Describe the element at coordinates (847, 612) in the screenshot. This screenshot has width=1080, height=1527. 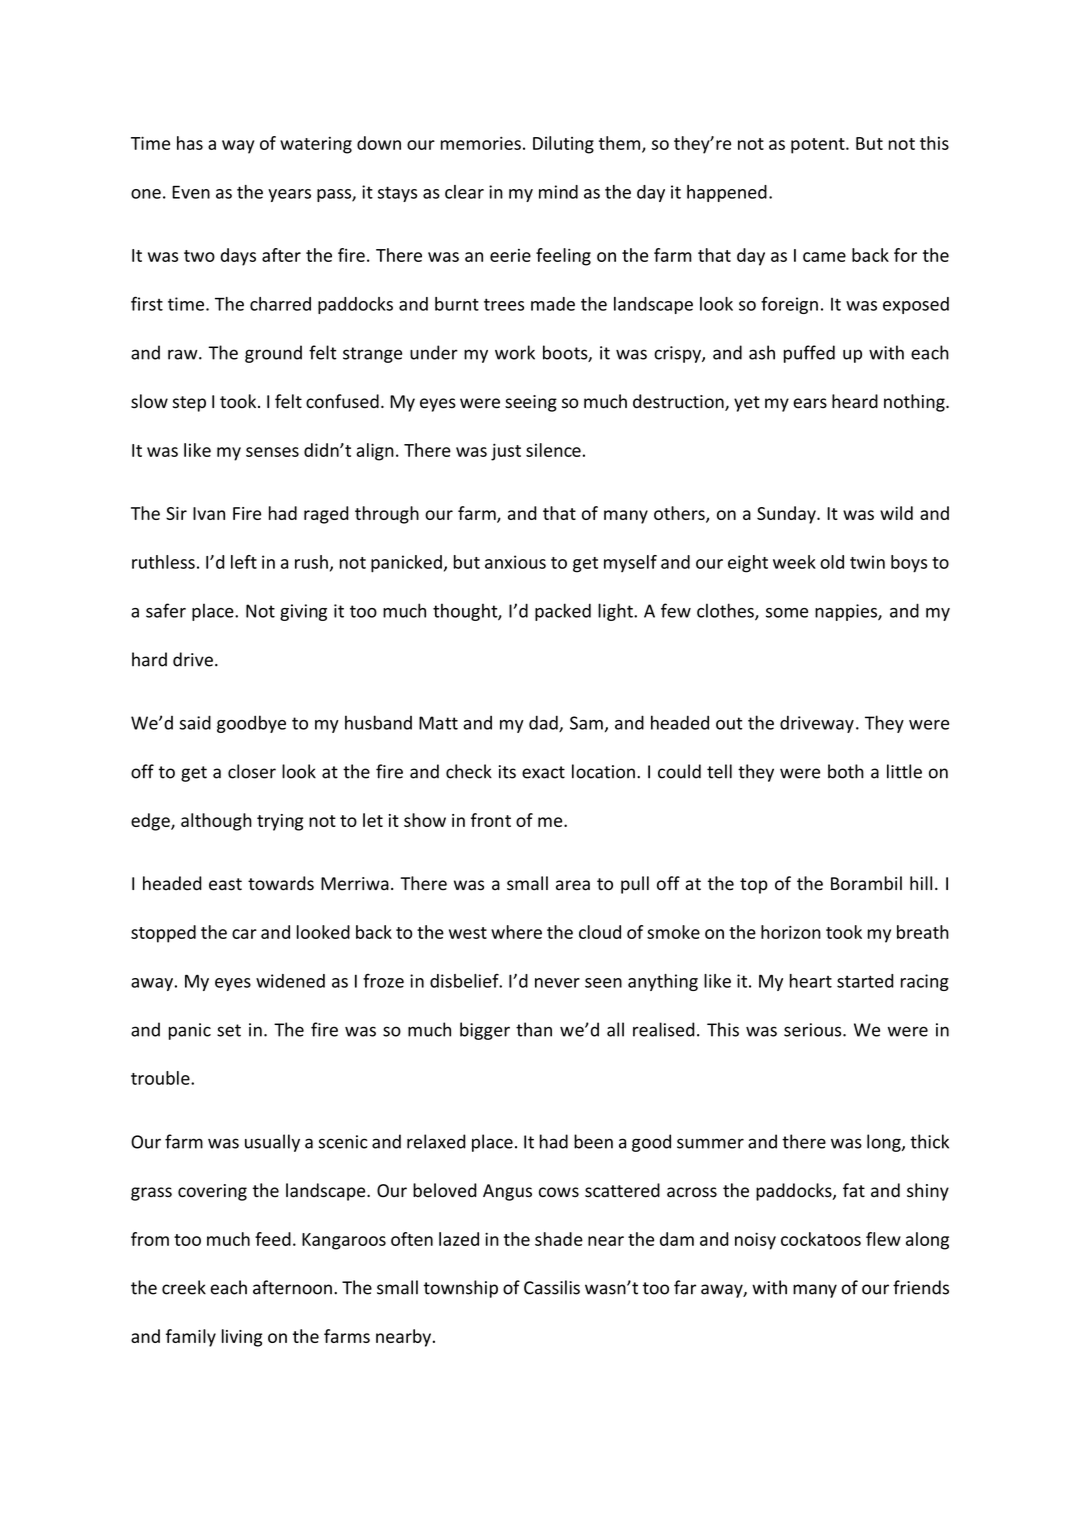
I see `nappies` at that location.
